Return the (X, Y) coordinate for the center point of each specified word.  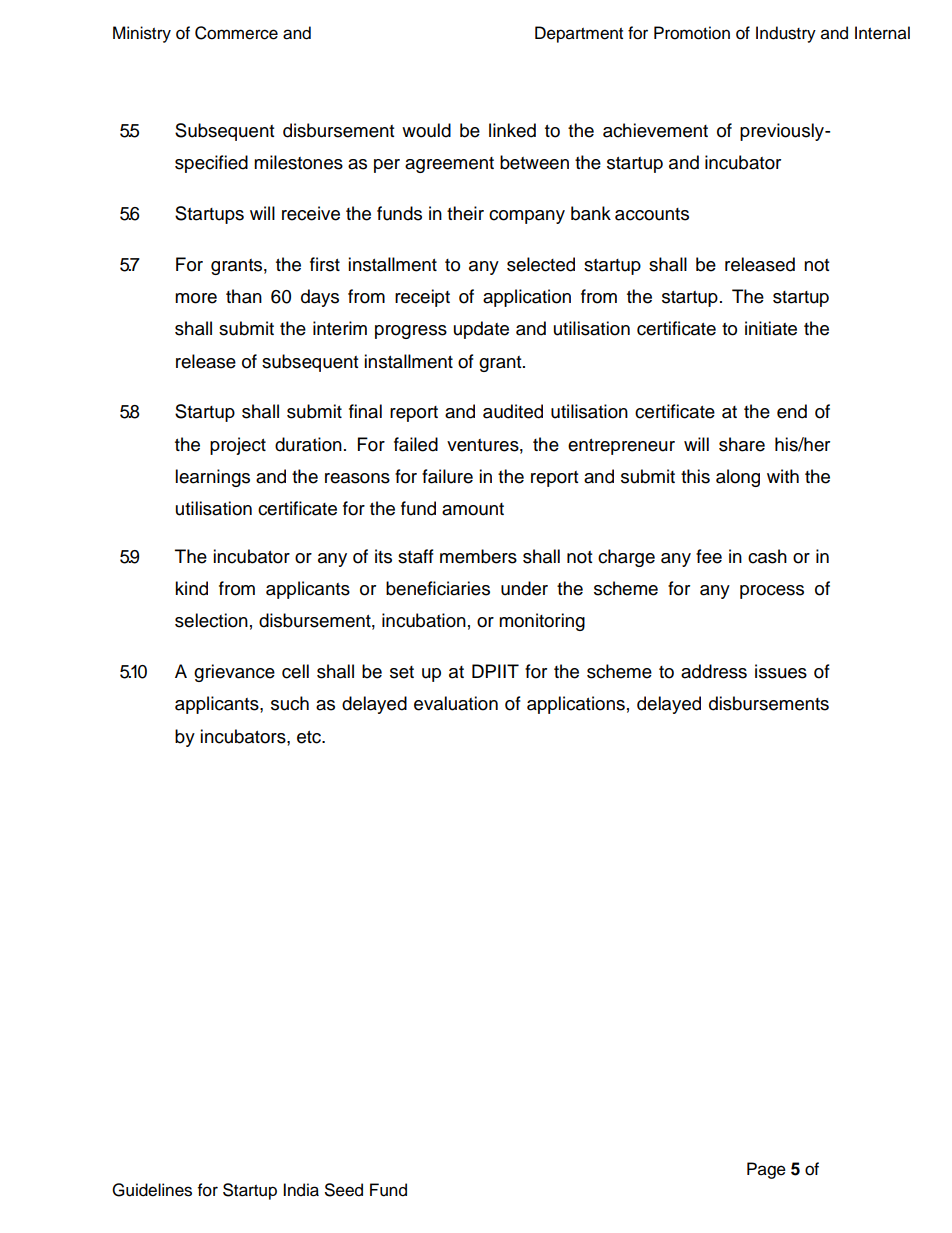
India (301, 1190)
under (524, 588)
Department (579, 34)
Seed (344, 1190)
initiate (771, 328)
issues (781, 671)
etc (310, 737)
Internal (882, 33)
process (772, 592)
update (481, 330)
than (244, 296)
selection (211, 620)
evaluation (456, 703)
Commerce (236, 33)
